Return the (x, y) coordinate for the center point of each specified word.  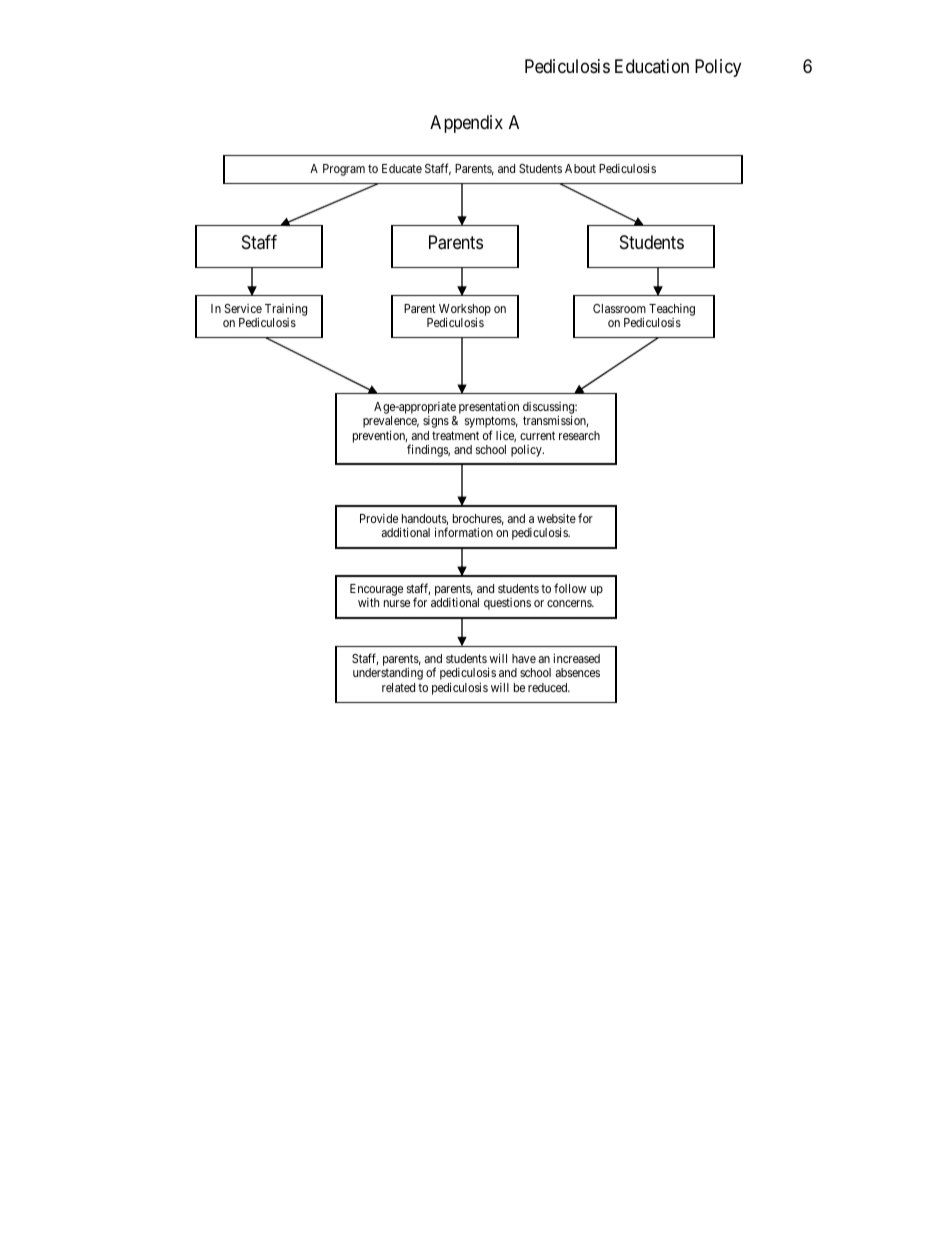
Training (286, 310)
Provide (379, 518)
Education (652, 66)
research (579, 435)
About (580, 168)
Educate (402, 168)
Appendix (466, 124)
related (398, 687)
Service (243, 308)
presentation (489, 409)
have (524, 658)
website (556, 518)
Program (344, 170)
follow (570, 588)
